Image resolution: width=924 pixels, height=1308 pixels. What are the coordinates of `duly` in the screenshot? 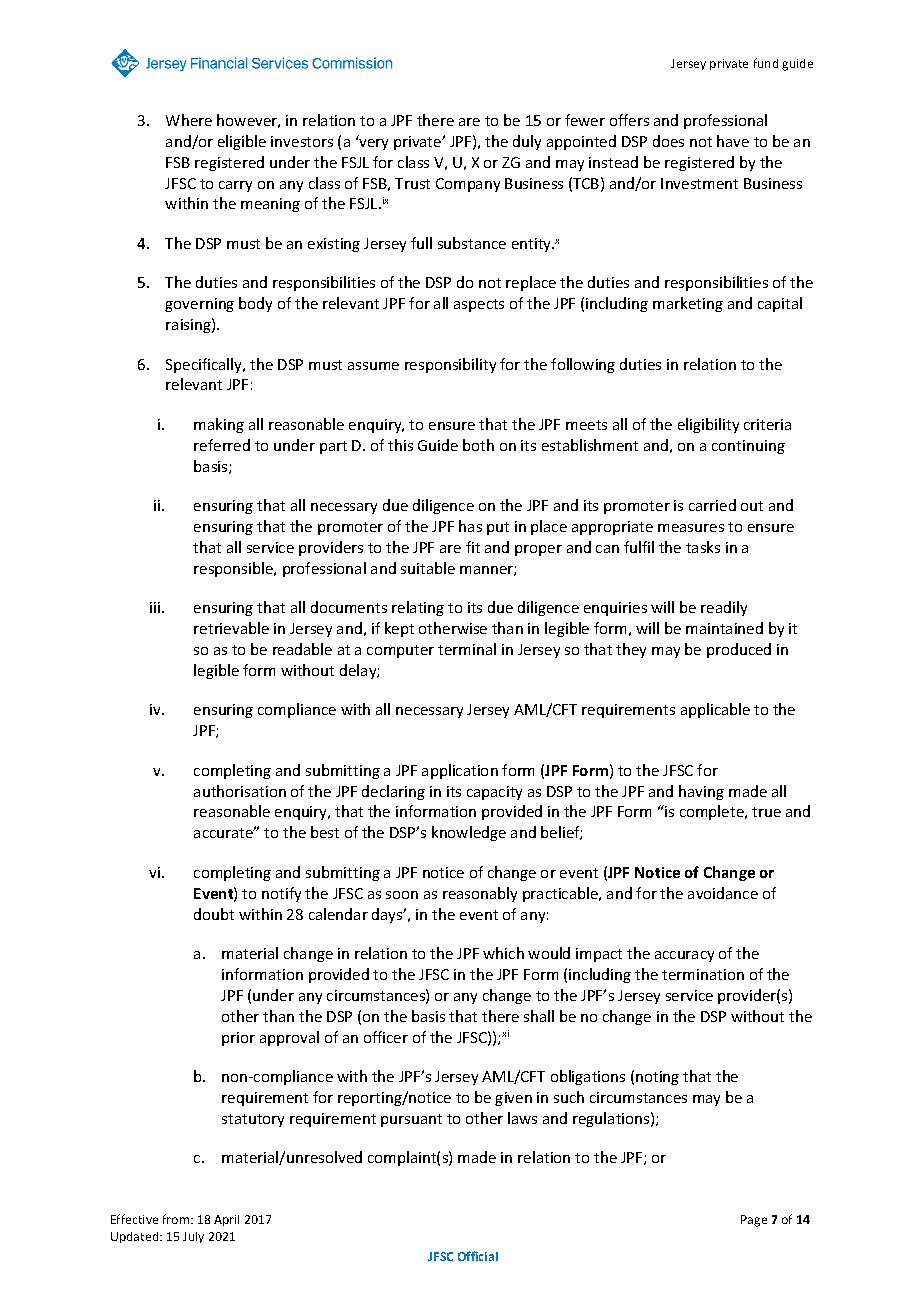 It's located at (527, 142).
